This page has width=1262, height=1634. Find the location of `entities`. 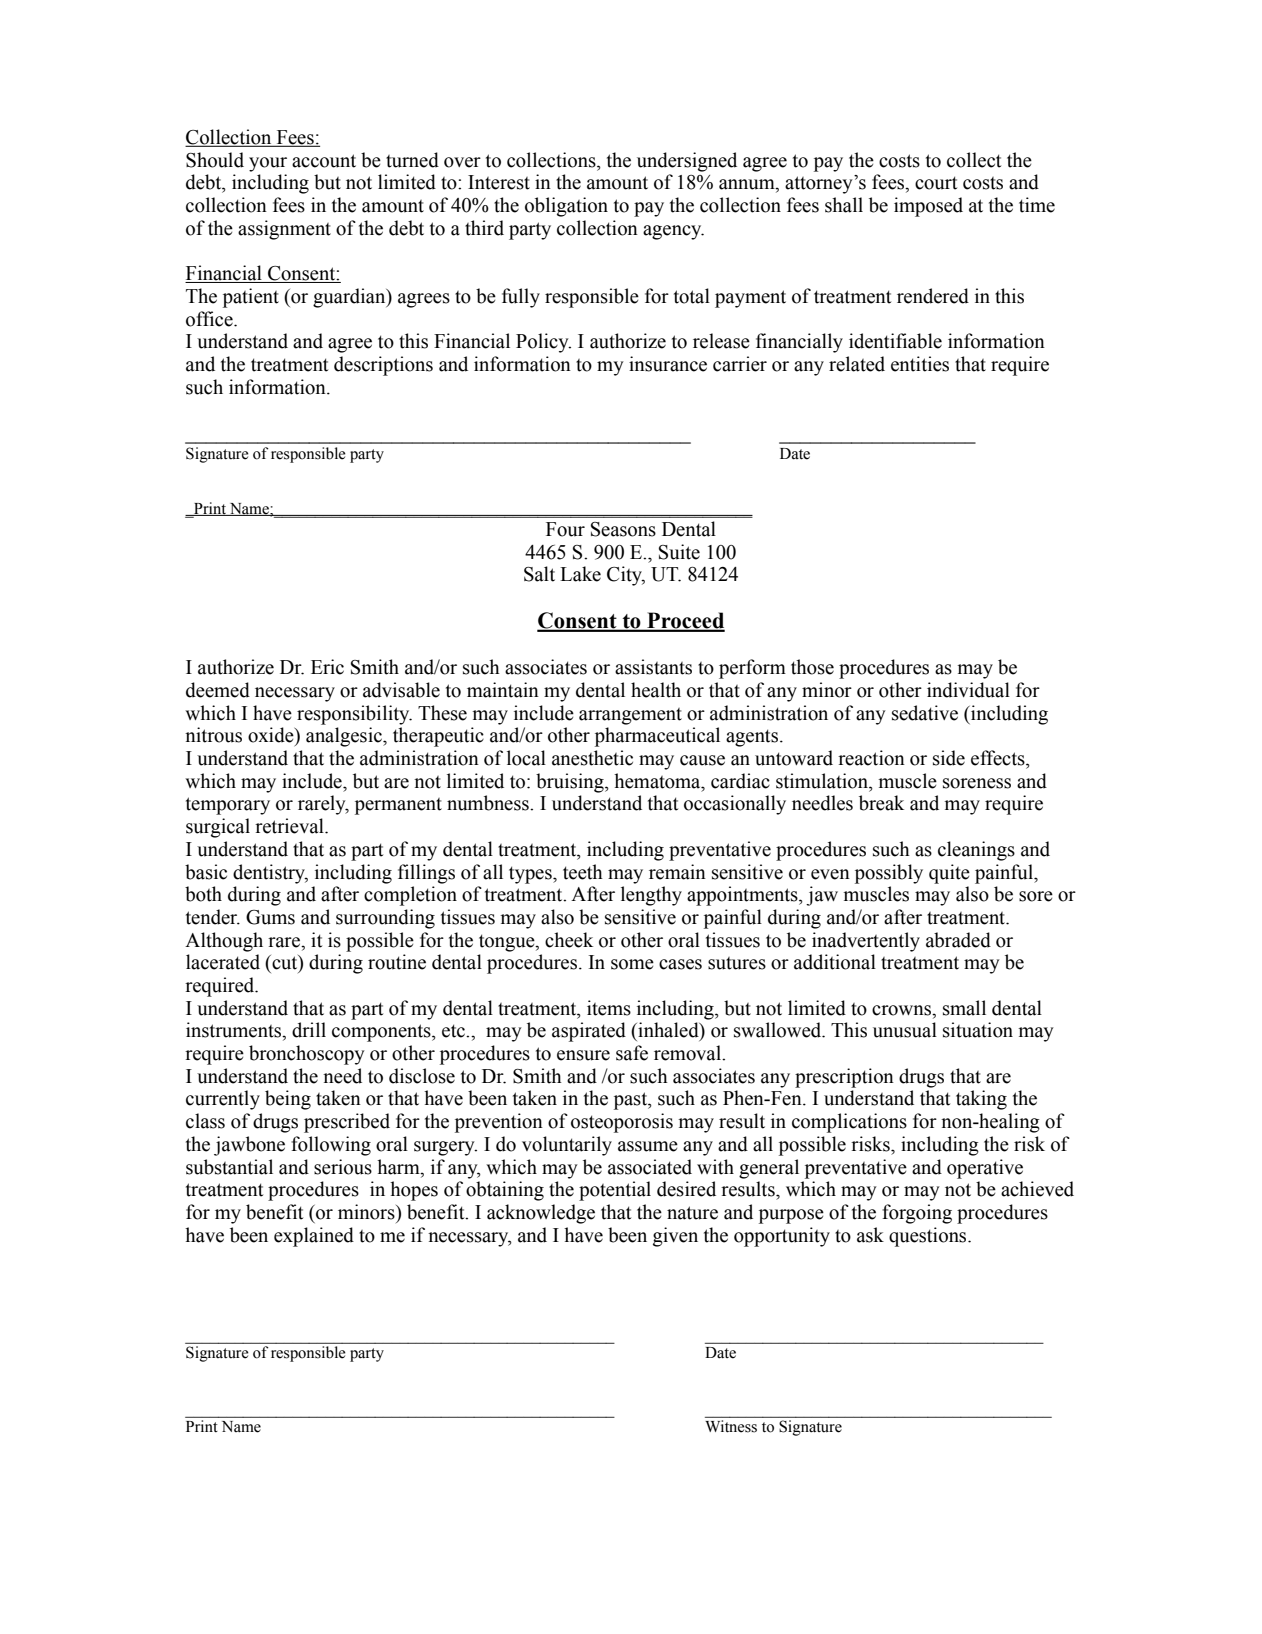

entities is located at coordinates (920, 364).
